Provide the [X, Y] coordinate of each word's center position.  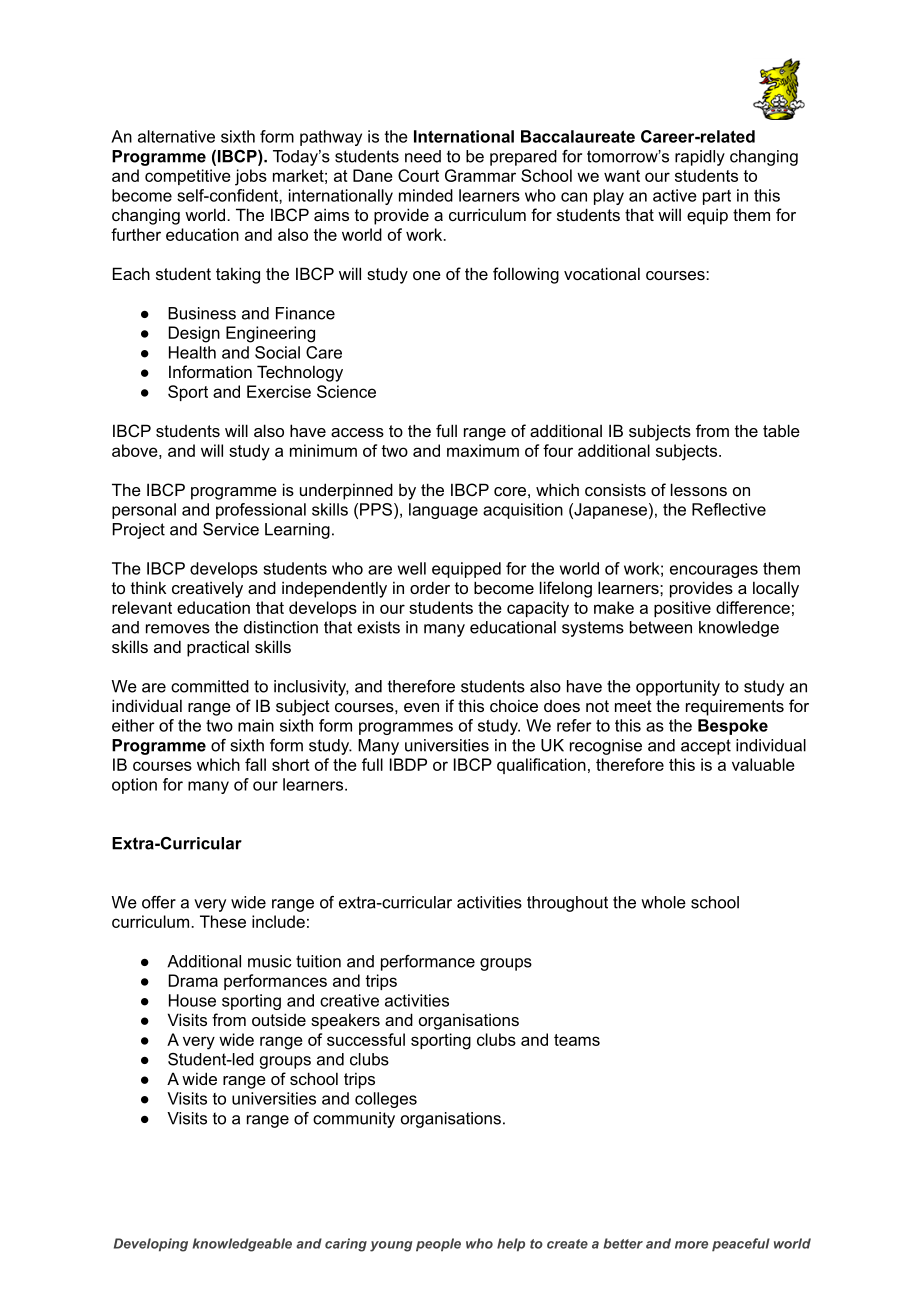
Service [231, 529]
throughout [567, 904]
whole [663, 902]
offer [159, 902]
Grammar [480, 175]
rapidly [700, 158]
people [438, 1245]
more [691, 1245]
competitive [188, 177]
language [443, 511]
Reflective [729, 509]
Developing [151, 1245]
